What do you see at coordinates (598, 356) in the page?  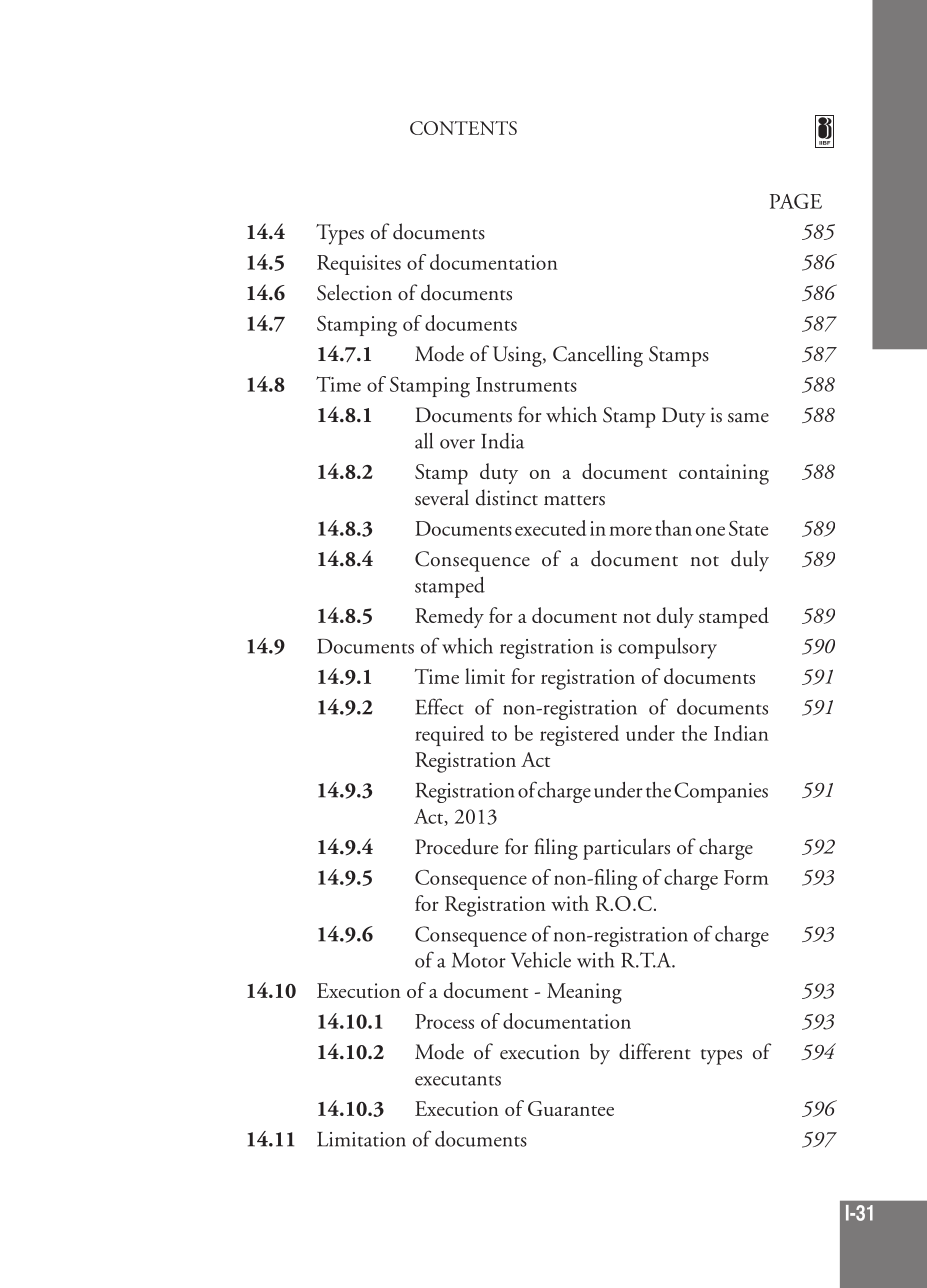 I see `Cancelling` at bounding box center [598, 356].
